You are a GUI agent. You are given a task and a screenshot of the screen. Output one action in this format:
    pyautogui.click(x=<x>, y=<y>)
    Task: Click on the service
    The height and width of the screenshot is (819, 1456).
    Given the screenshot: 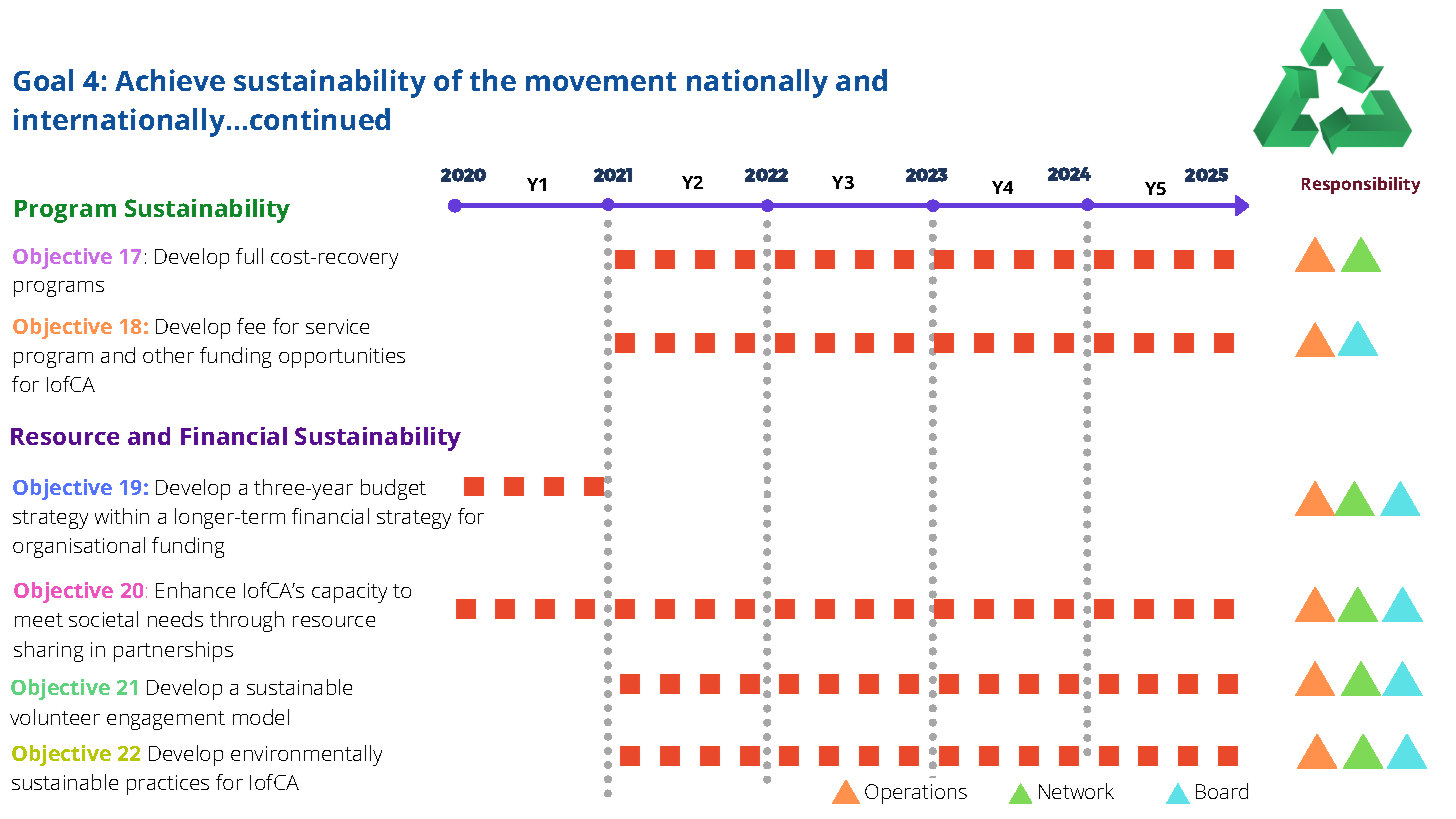 What is the action you would take?
    pyautogui.click(x=337, y=326)
